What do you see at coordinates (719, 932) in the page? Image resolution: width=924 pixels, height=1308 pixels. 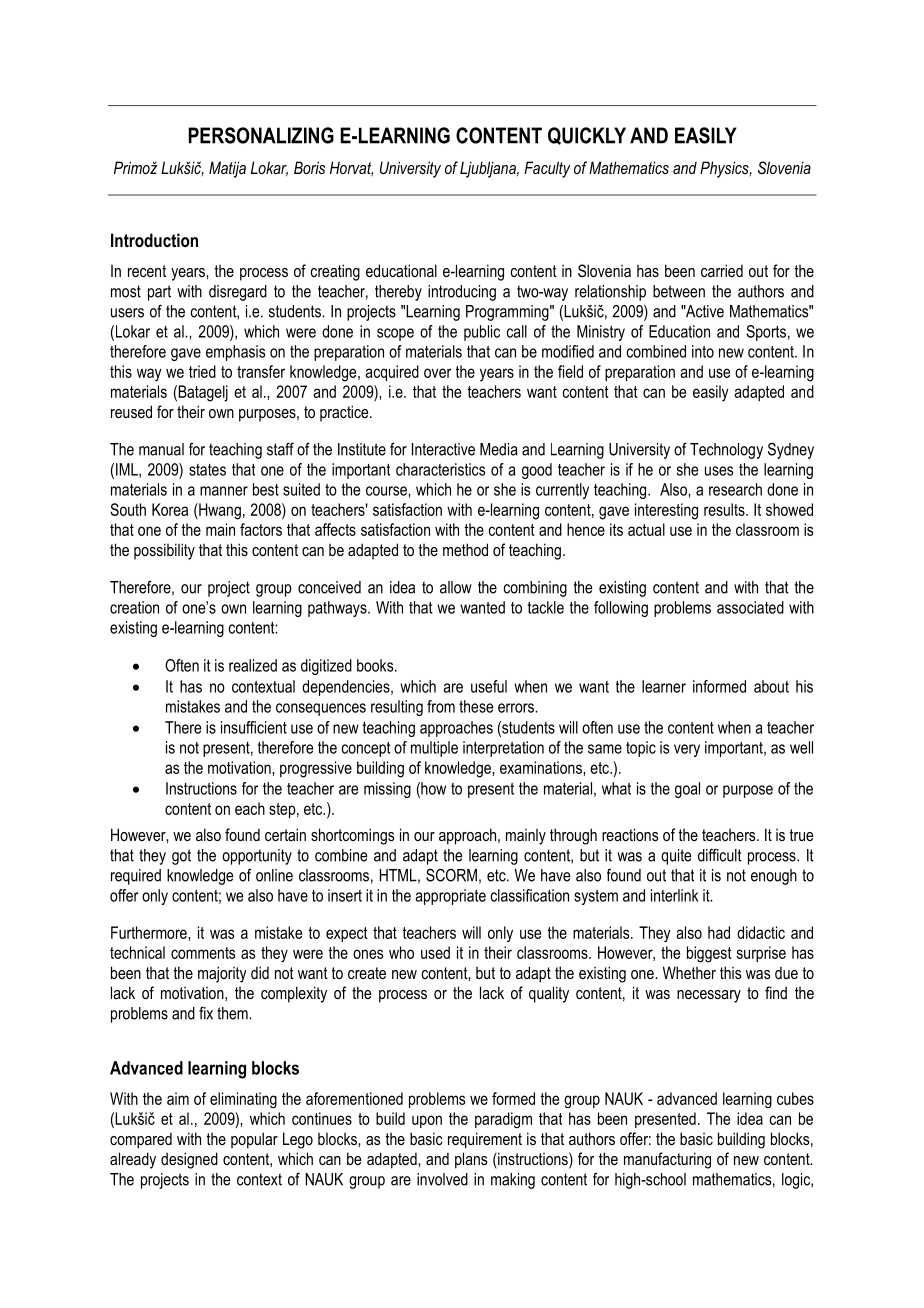 I see `had` at bounding box center [719, 932].
